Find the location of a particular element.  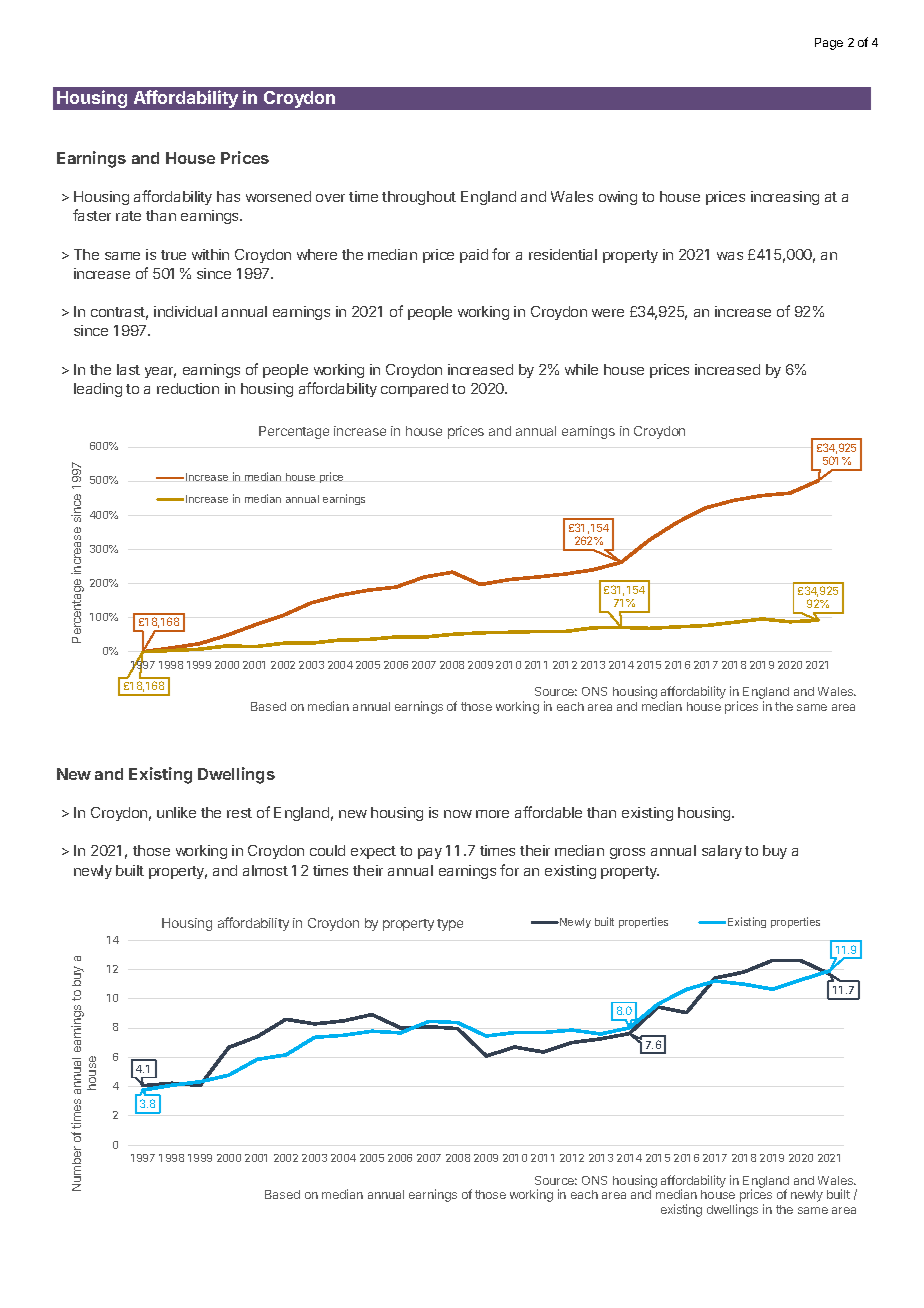

now is located at coordinates (458, 814).
